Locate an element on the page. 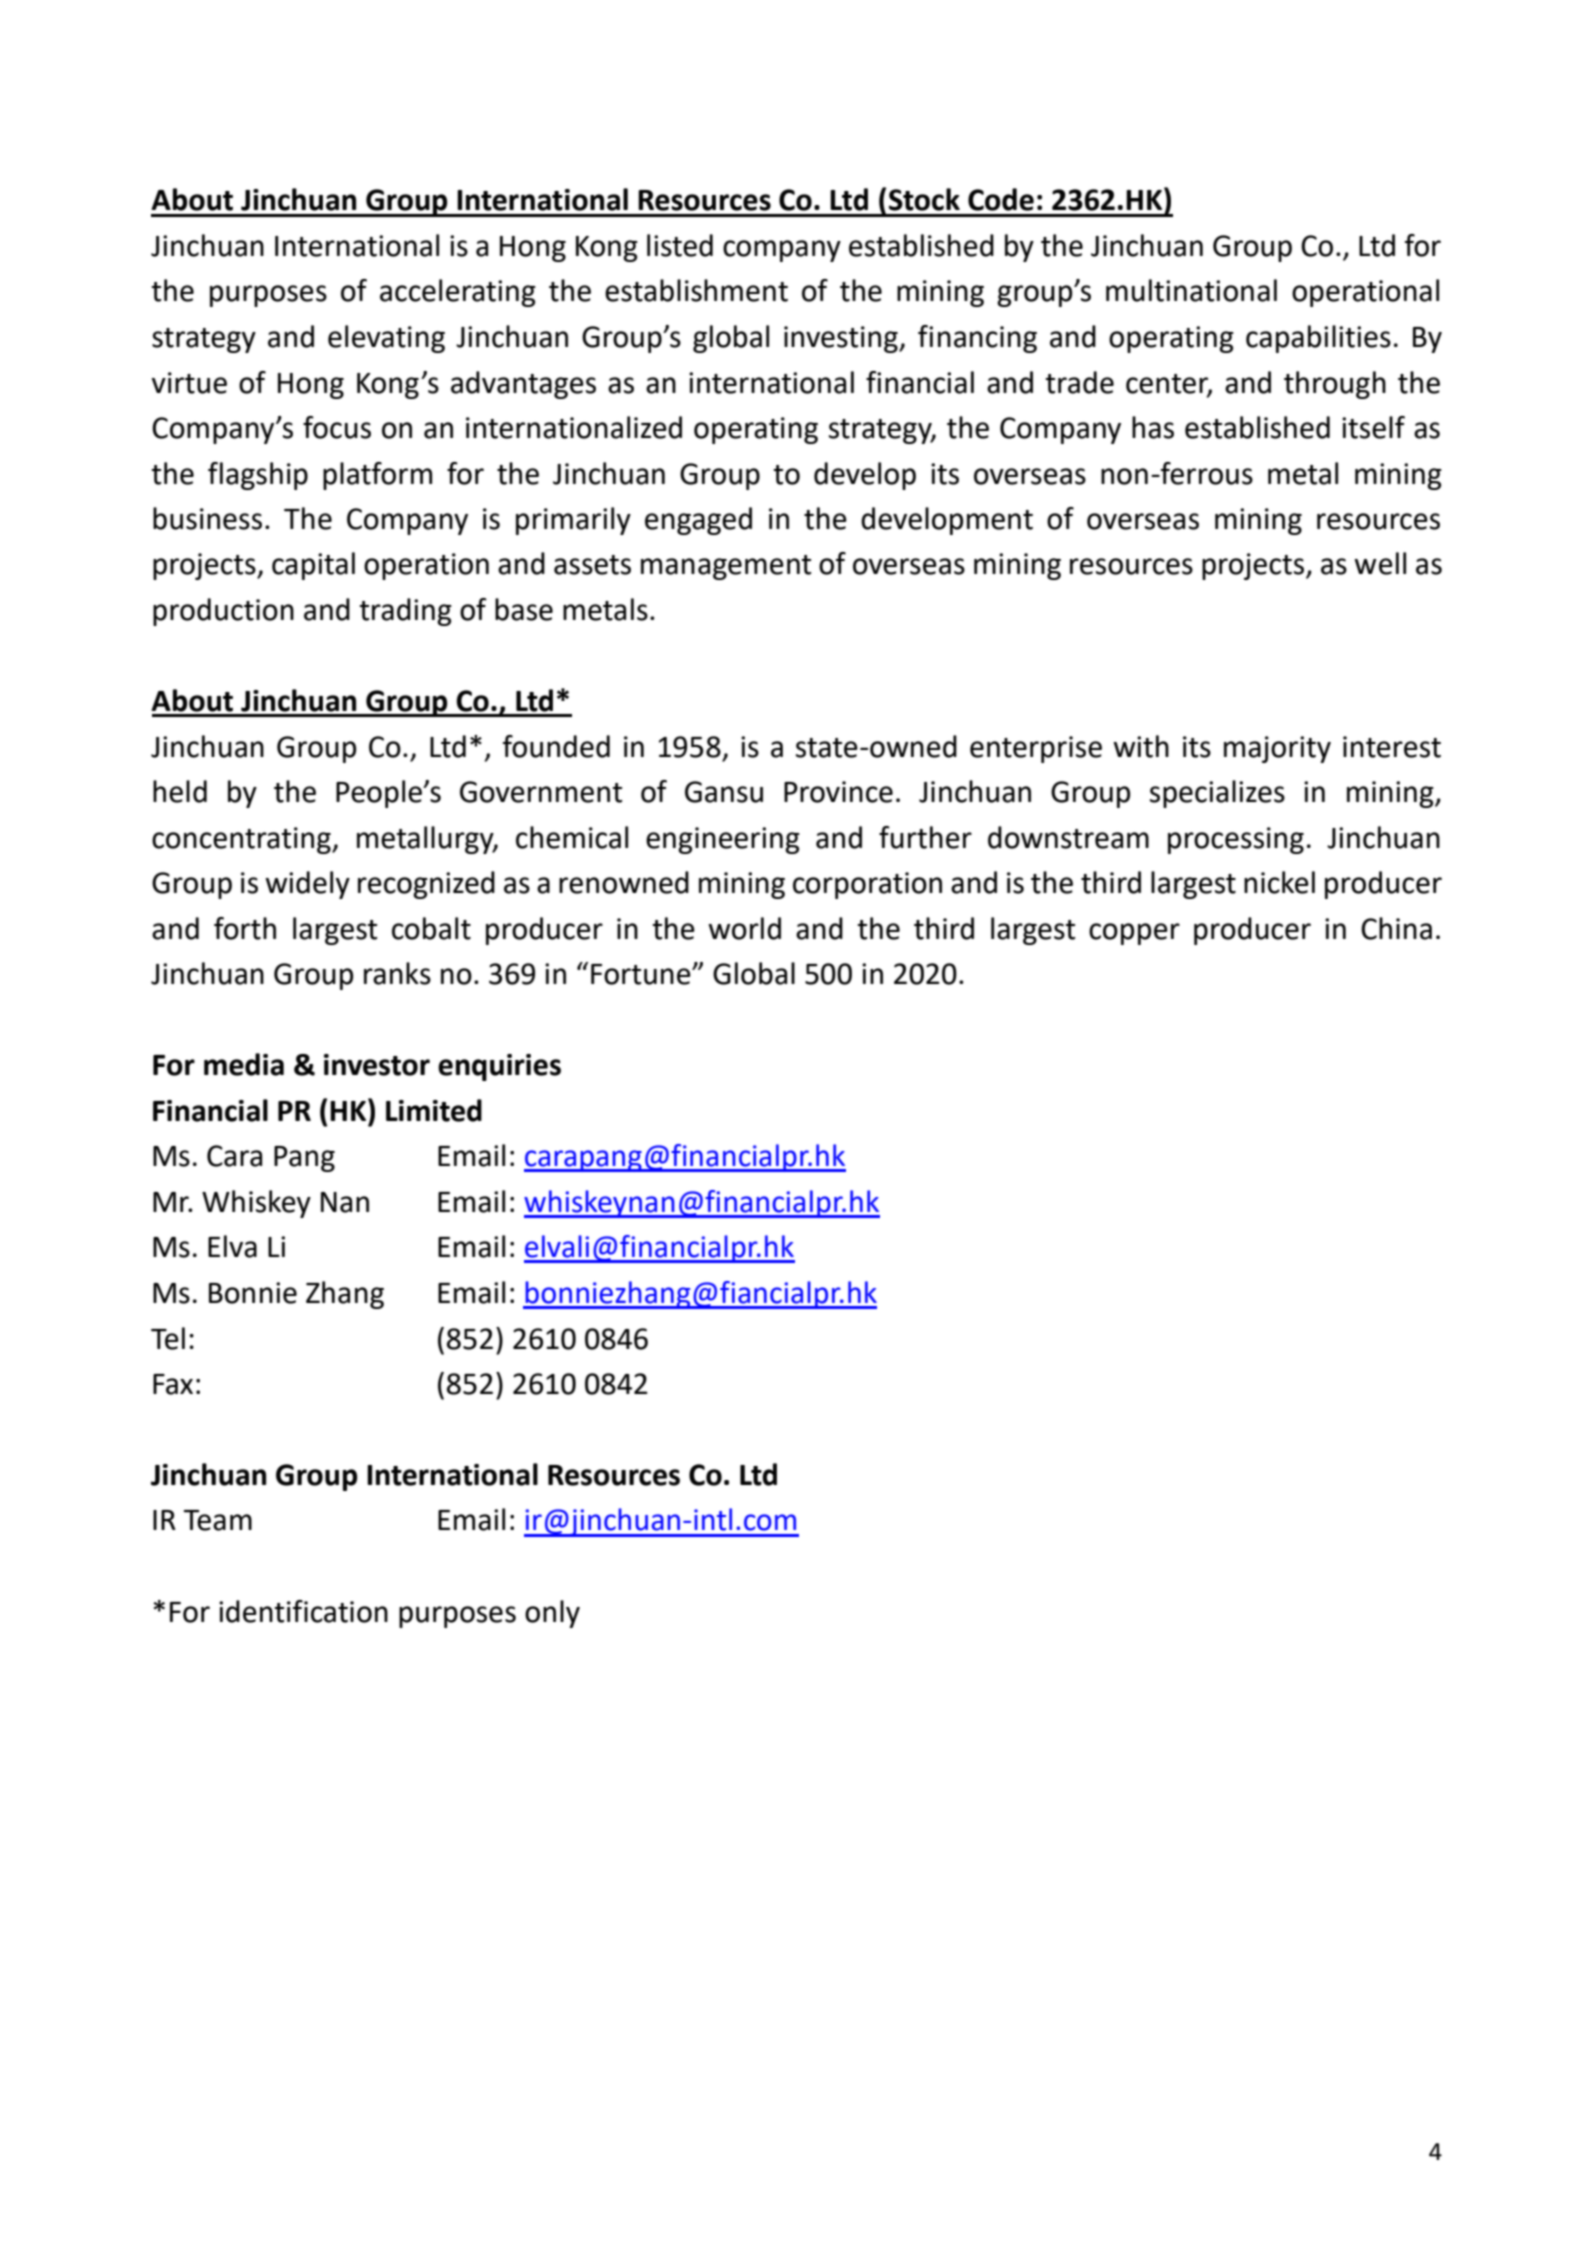 This document has height=2254, width=1594. only is located at coordinates (552, 1614).
